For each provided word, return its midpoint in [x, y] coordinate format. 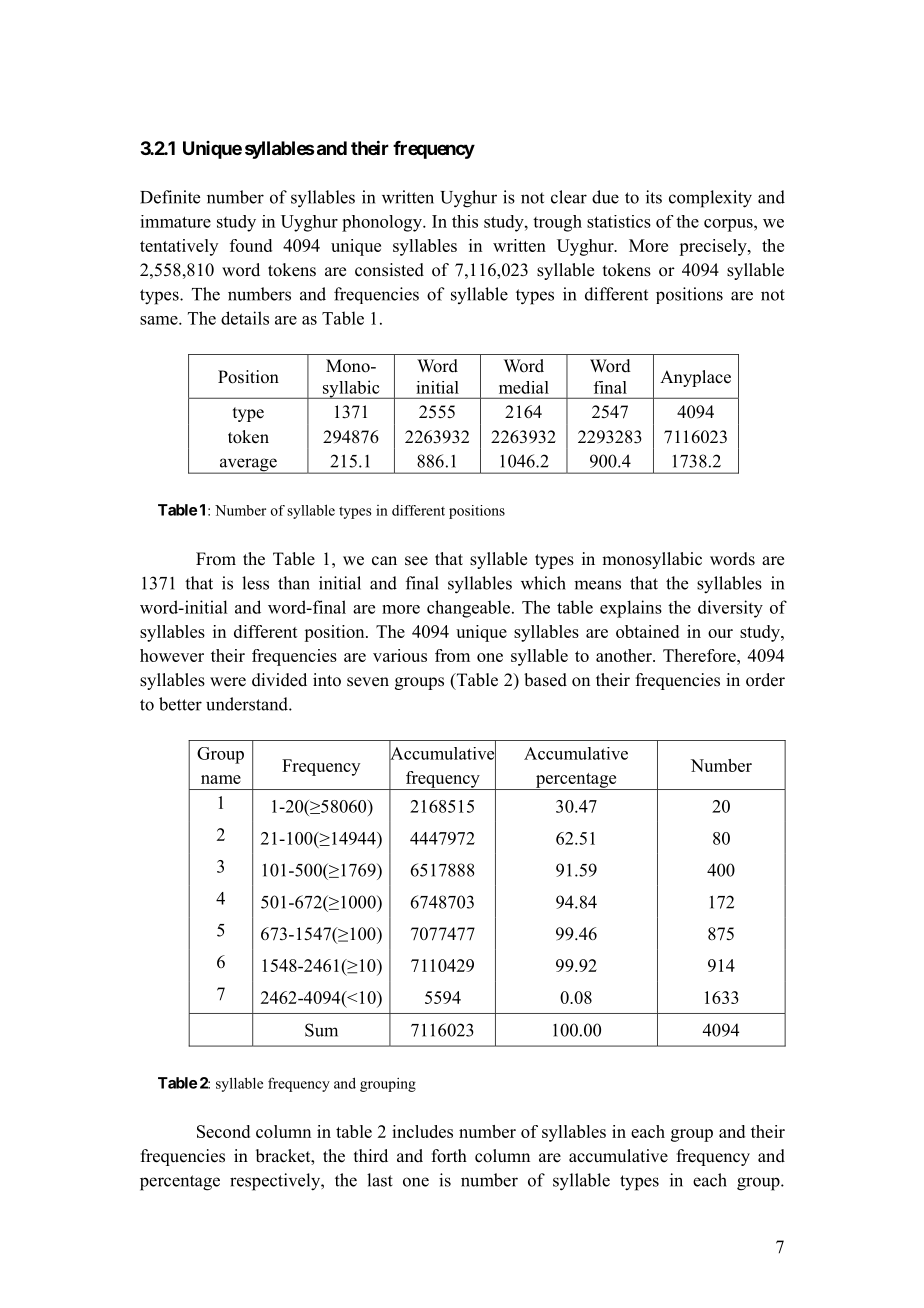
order [765, 680]
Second [223, 1131]
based [545, 680]
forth [449, 1156]
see [416, 561]
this [465, 221]
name [221, 779]
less [255, 583]
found [251, 245]
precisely [714, 247]
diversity [730, 609]
